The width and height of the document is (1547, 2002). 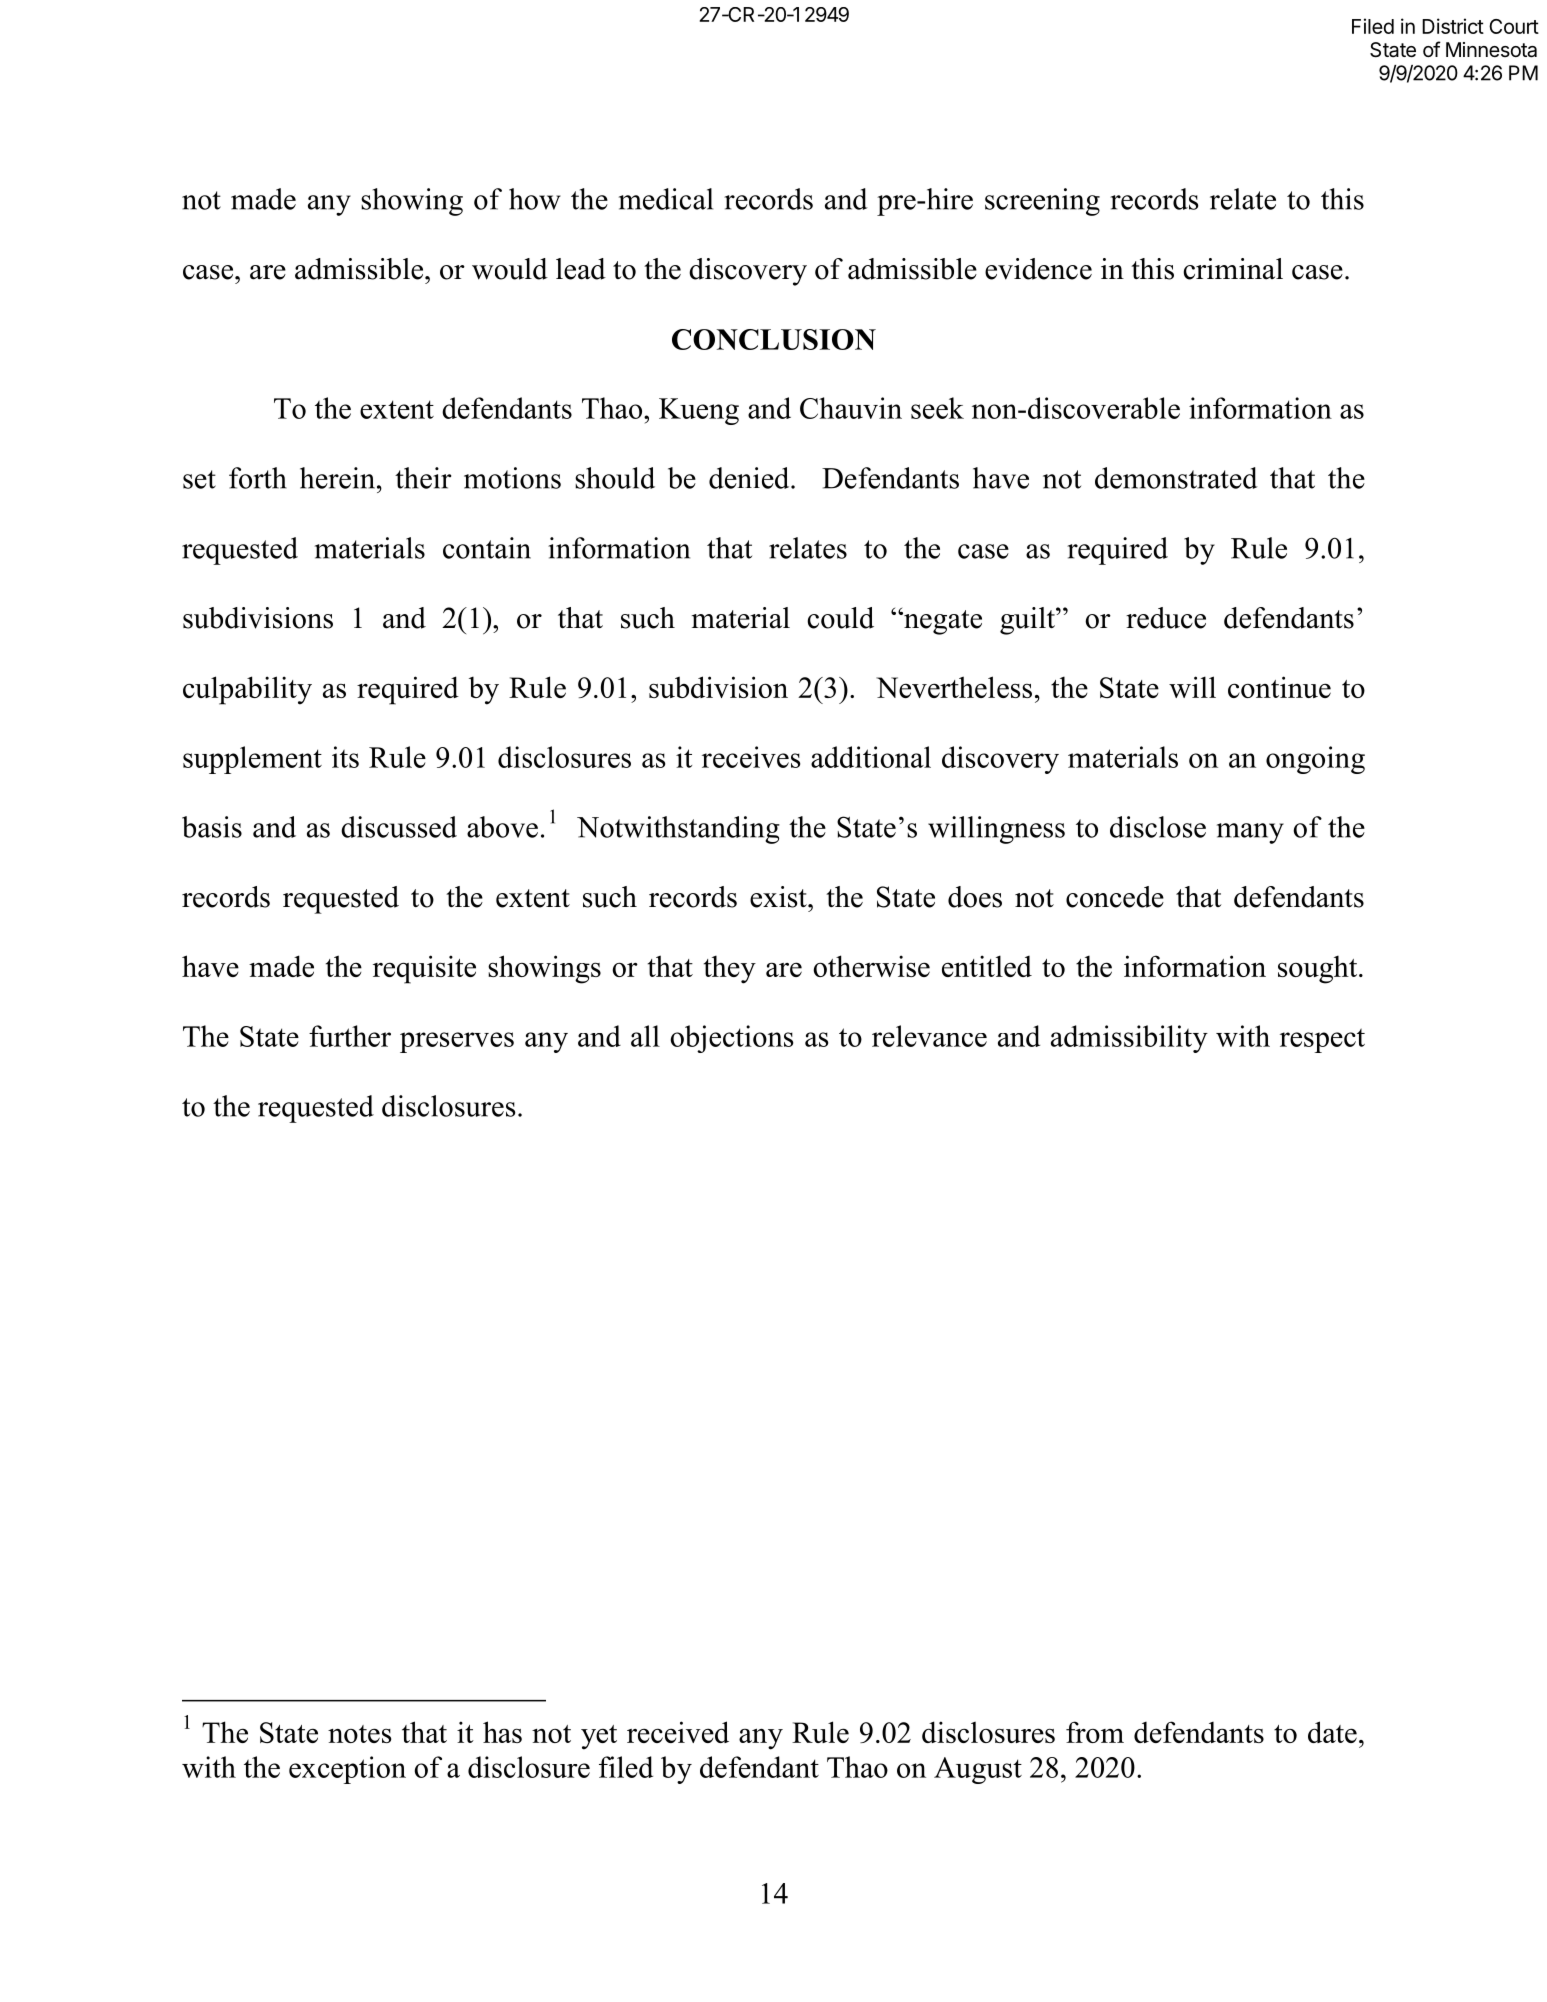 I want to click on could, so click(x=840, y=618).
